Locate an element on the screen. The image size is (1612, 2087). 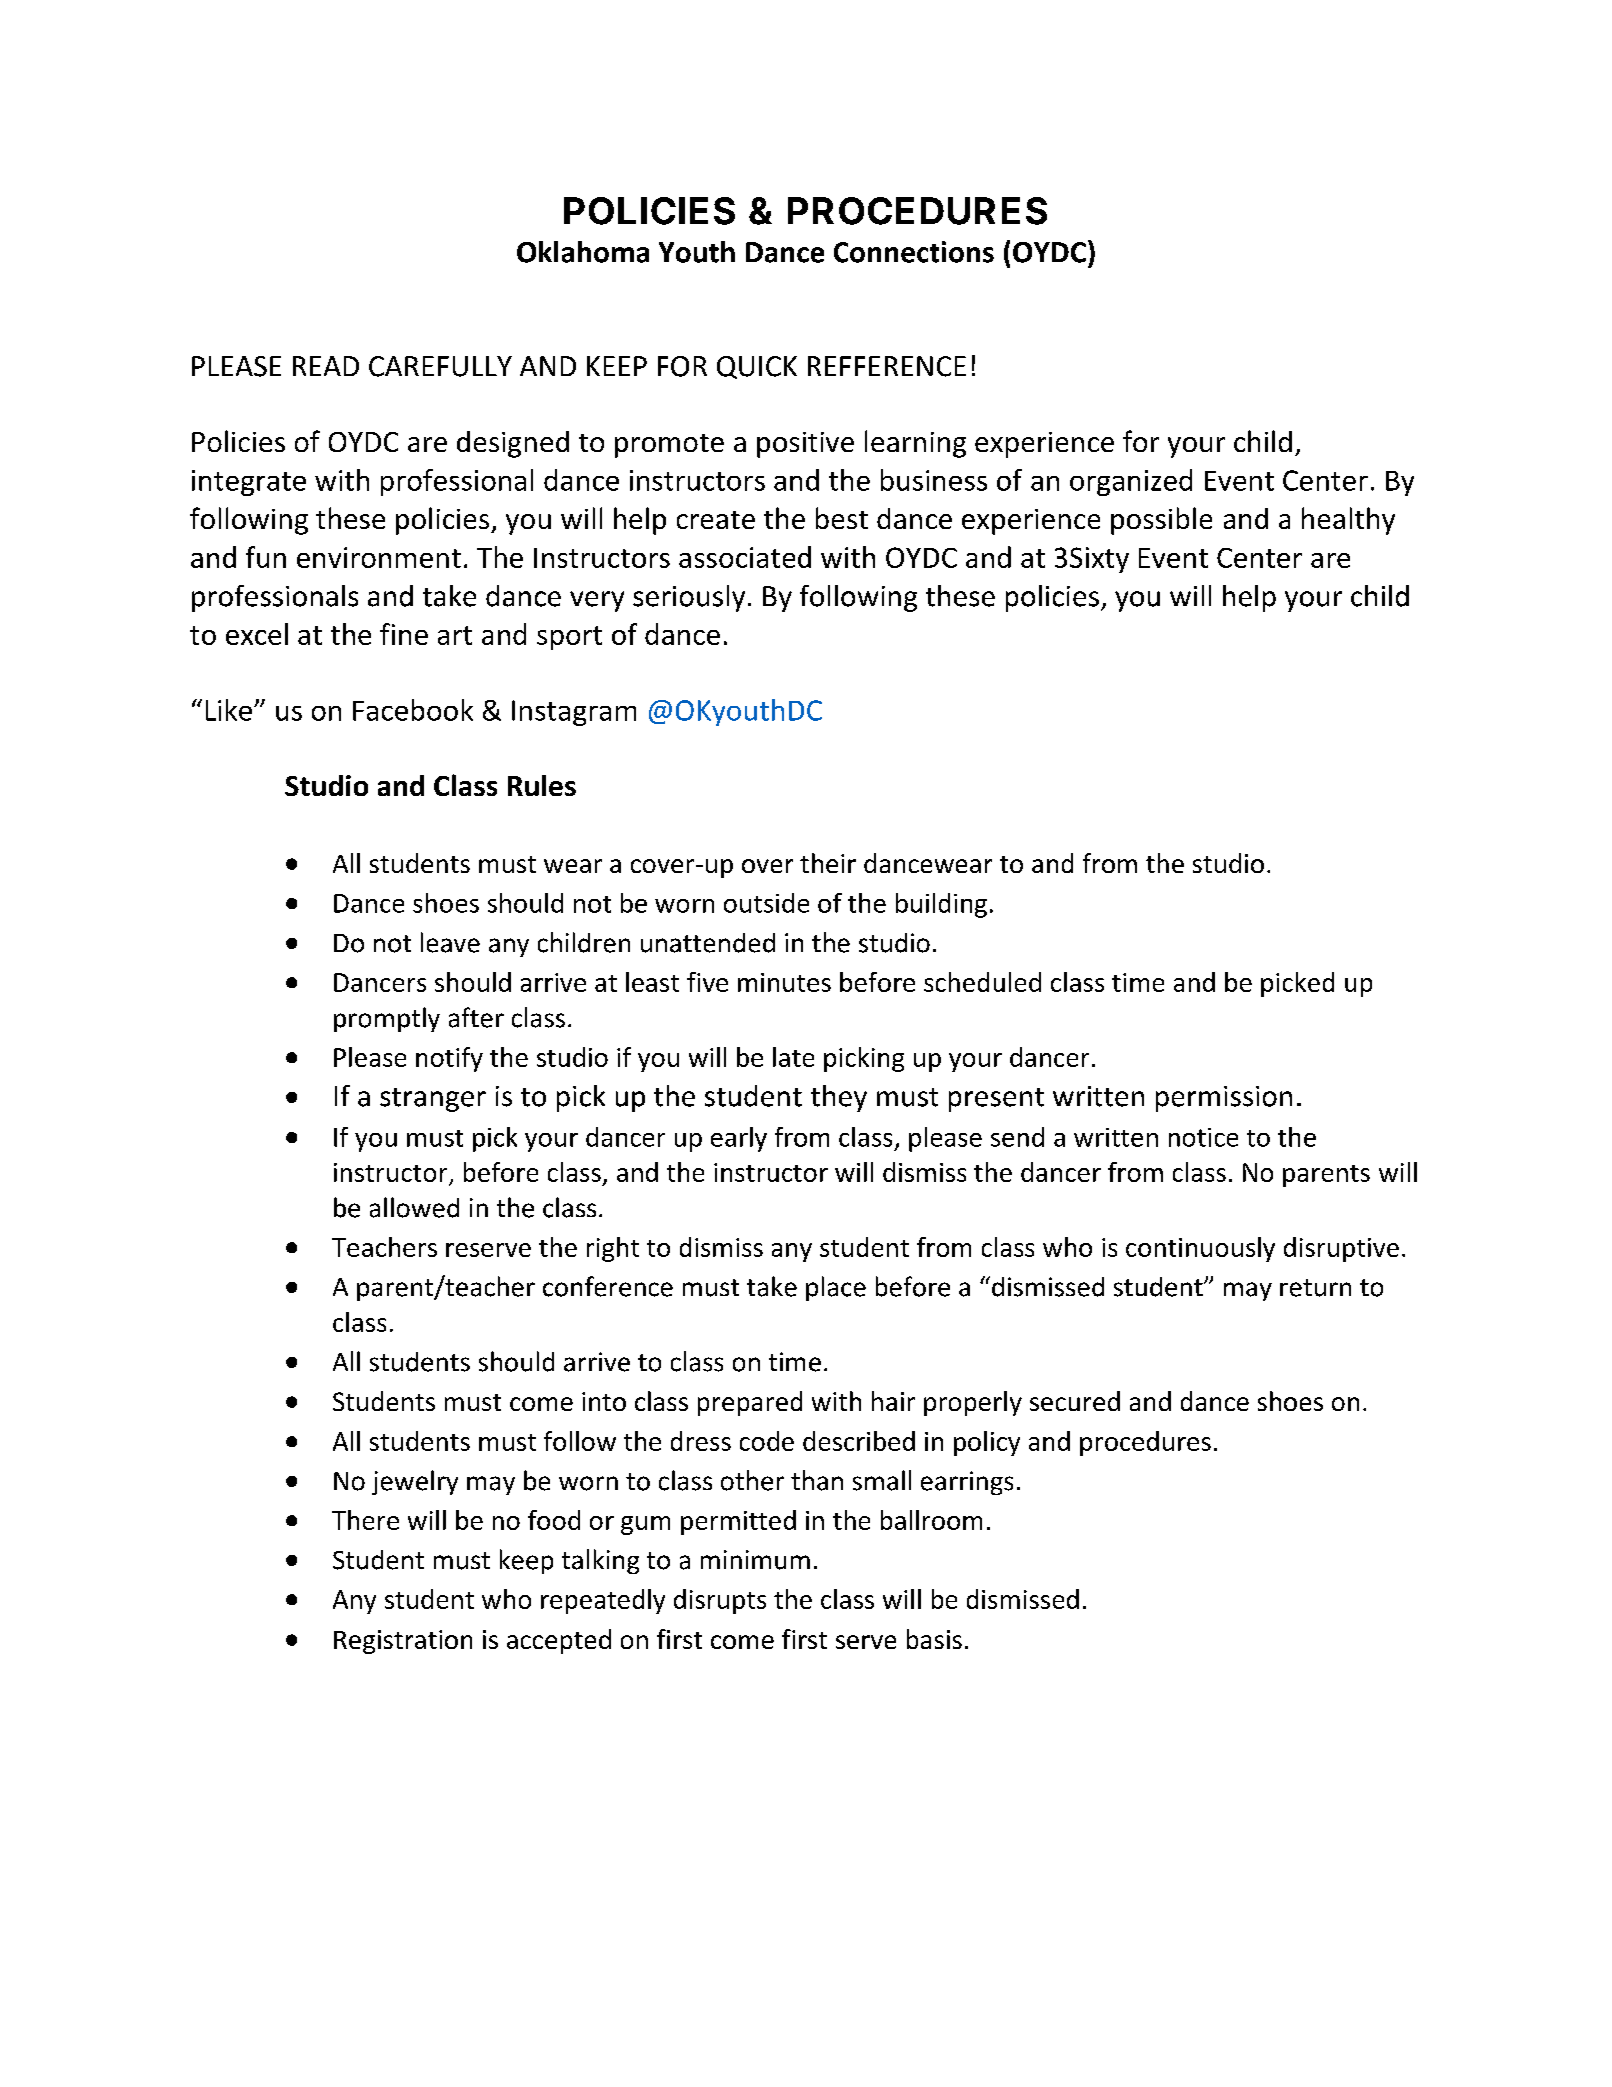
permission is located at coordinates (1224, 1099).
